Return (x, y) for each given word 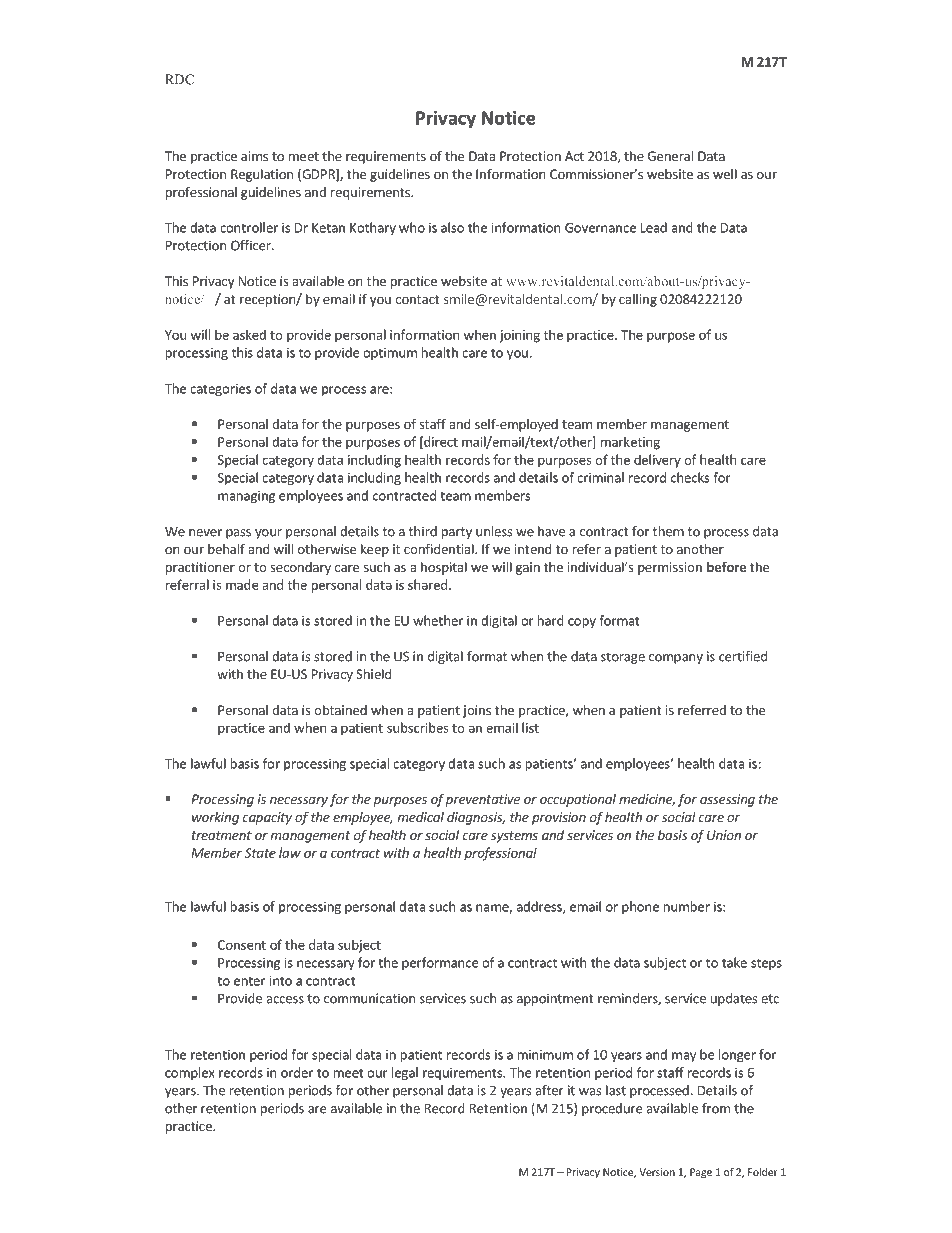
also (452, 227)
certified (743, 656)
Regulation (262, 175)
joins (477, 711)
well (725, 174)
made (242, 584)
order (297, 1072)
